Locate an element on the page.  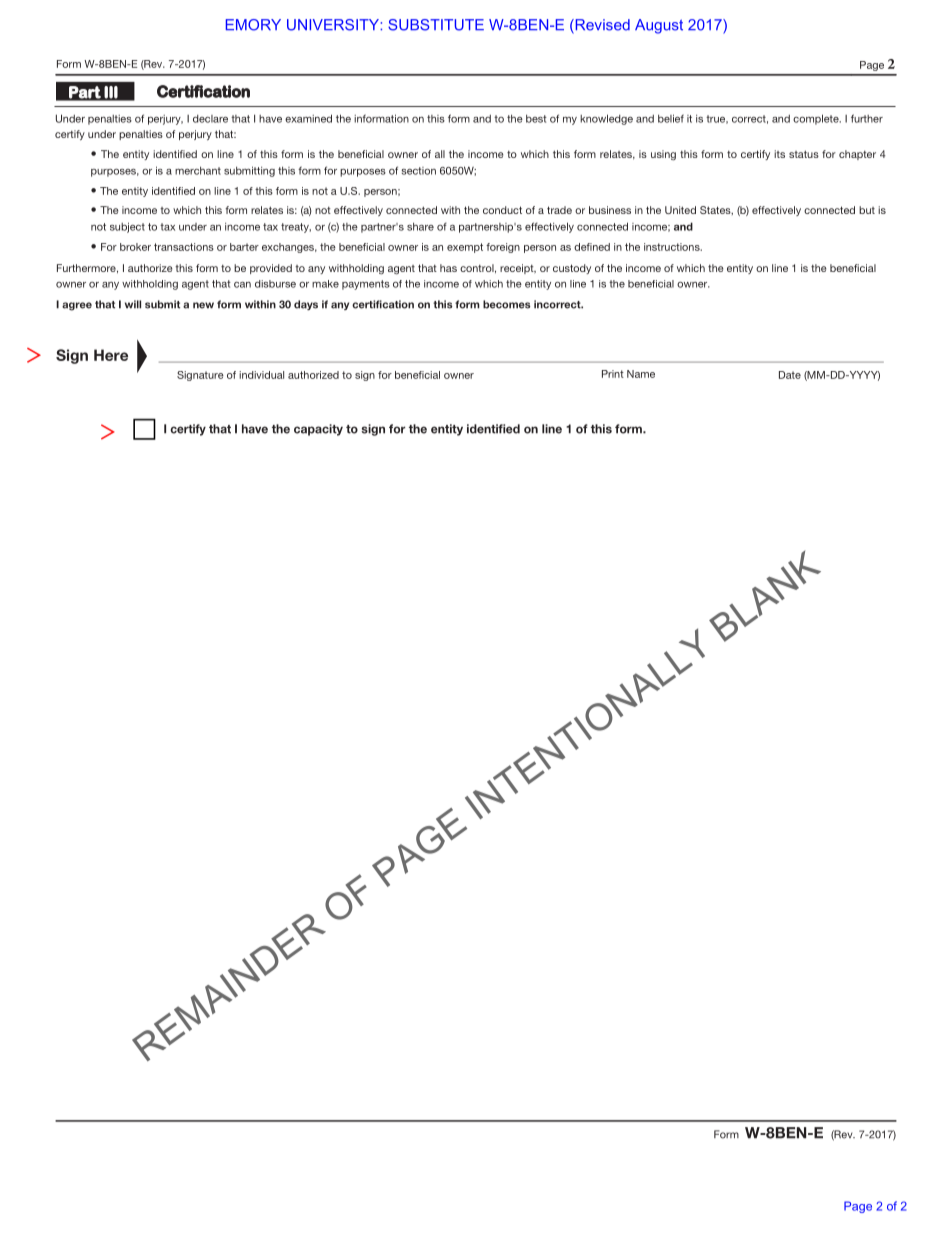
share is located at coordinates (420, 226).
